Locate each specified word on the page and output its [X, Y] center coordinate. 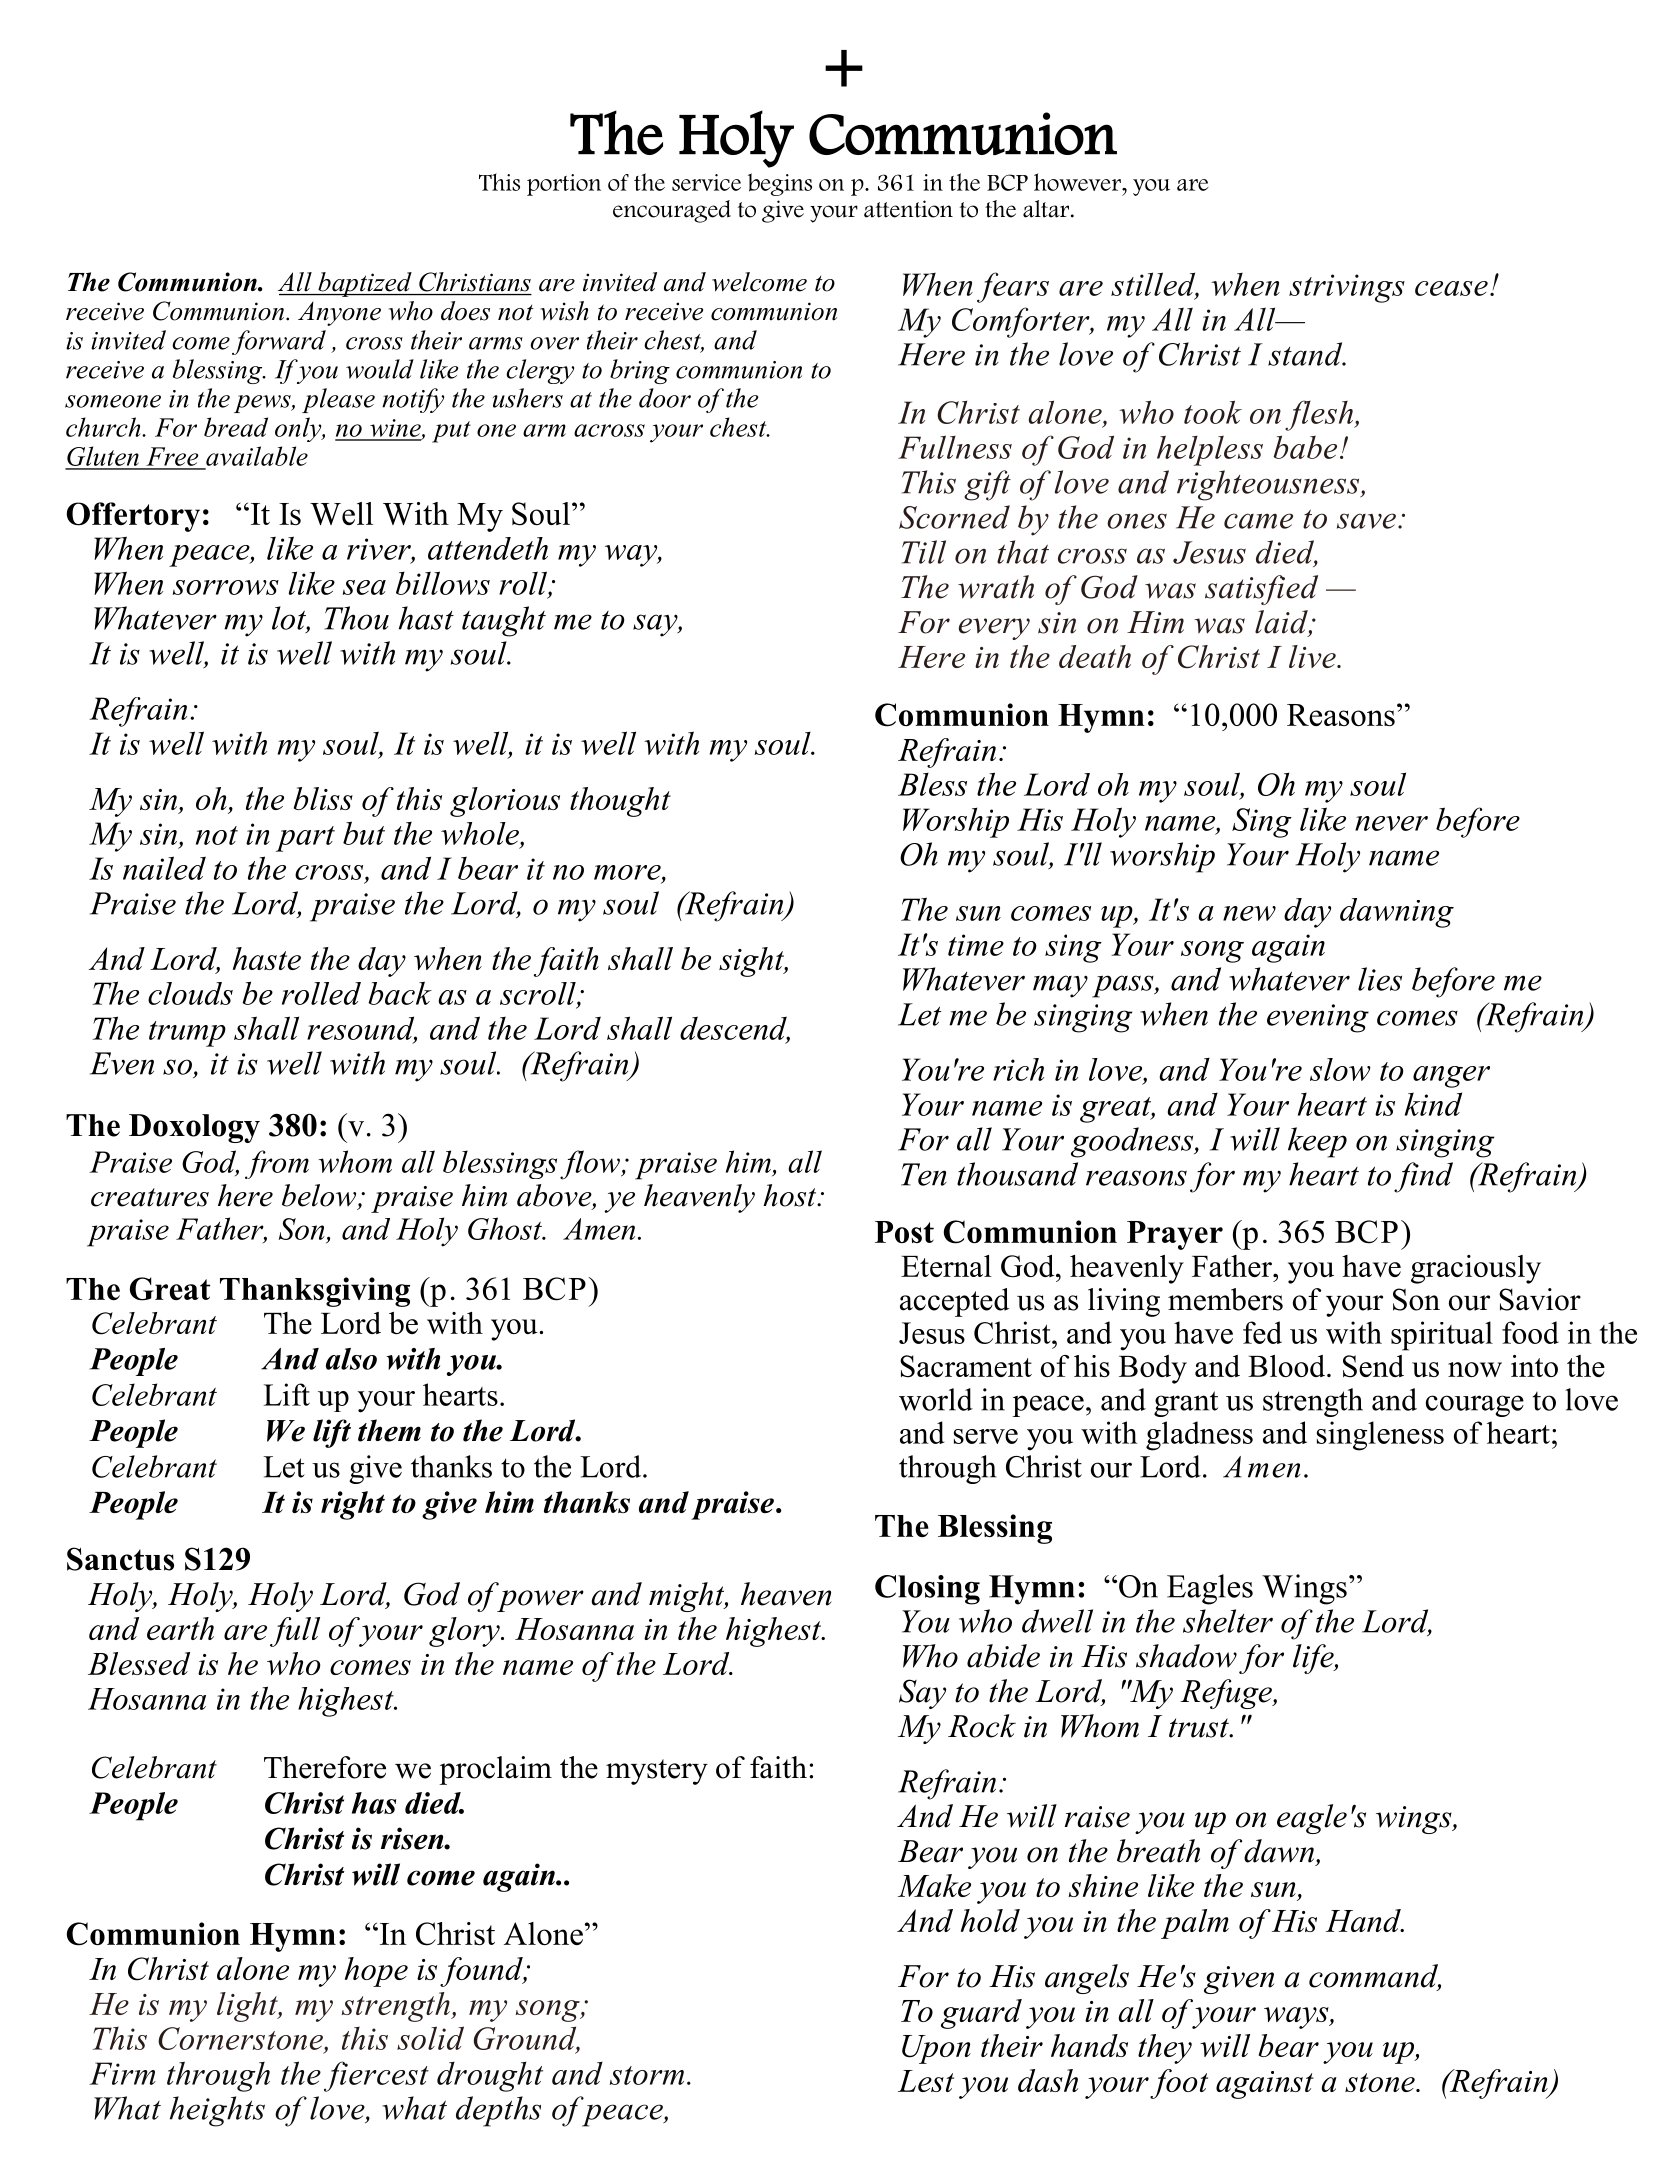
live [1313, 656]
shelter [1228, 1621]
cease [1451, 288]
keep [1317, 1142]
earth [180, 1628]
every [994, 629]
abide [1003, 1656]
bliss [323, 798]
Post [904, 1232]
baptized [365, 284]
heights [217, 2111]
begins [780, 184]
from [277, 1164]
